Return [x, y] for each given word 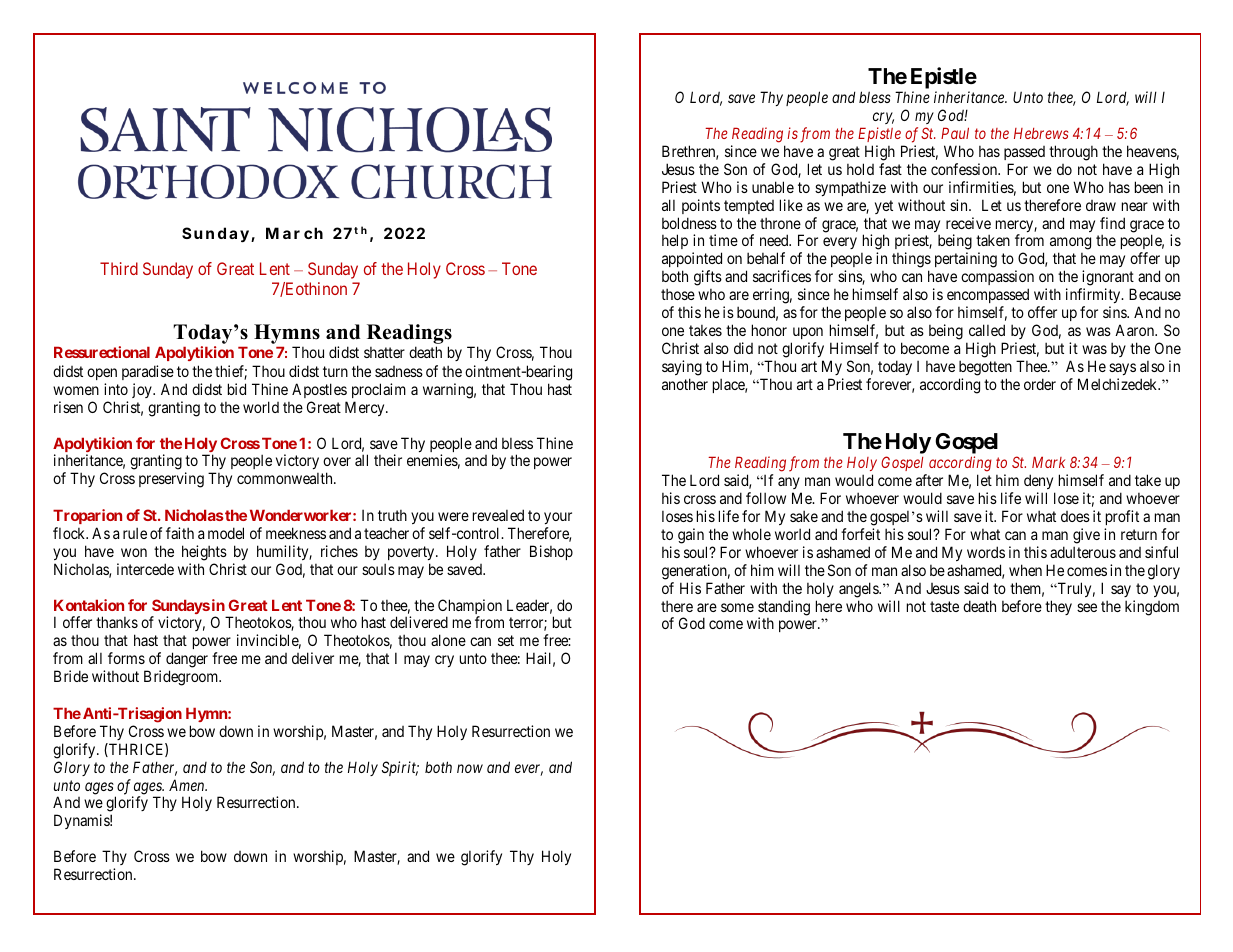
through [1073, 153]
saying [682, 368]
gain [691, 536]
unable [773, 187]
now [470, 768]
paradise [148, 372]
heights [204, 553]
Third [119, 268]
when [1025, 570]
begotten [985, 368]
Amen [188, 785]
